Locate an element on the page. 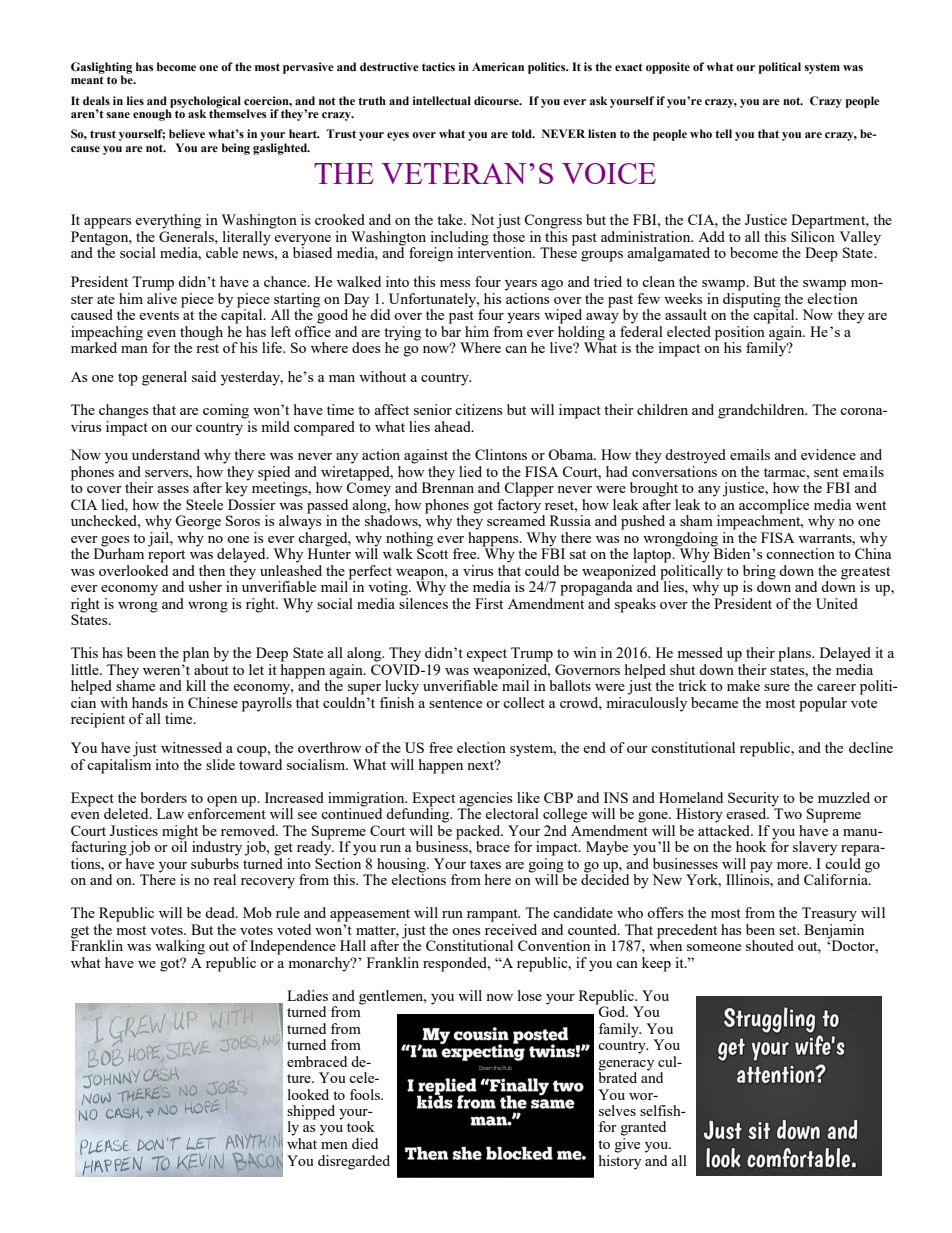  disregarded is located at coordinates (354, 1162).
